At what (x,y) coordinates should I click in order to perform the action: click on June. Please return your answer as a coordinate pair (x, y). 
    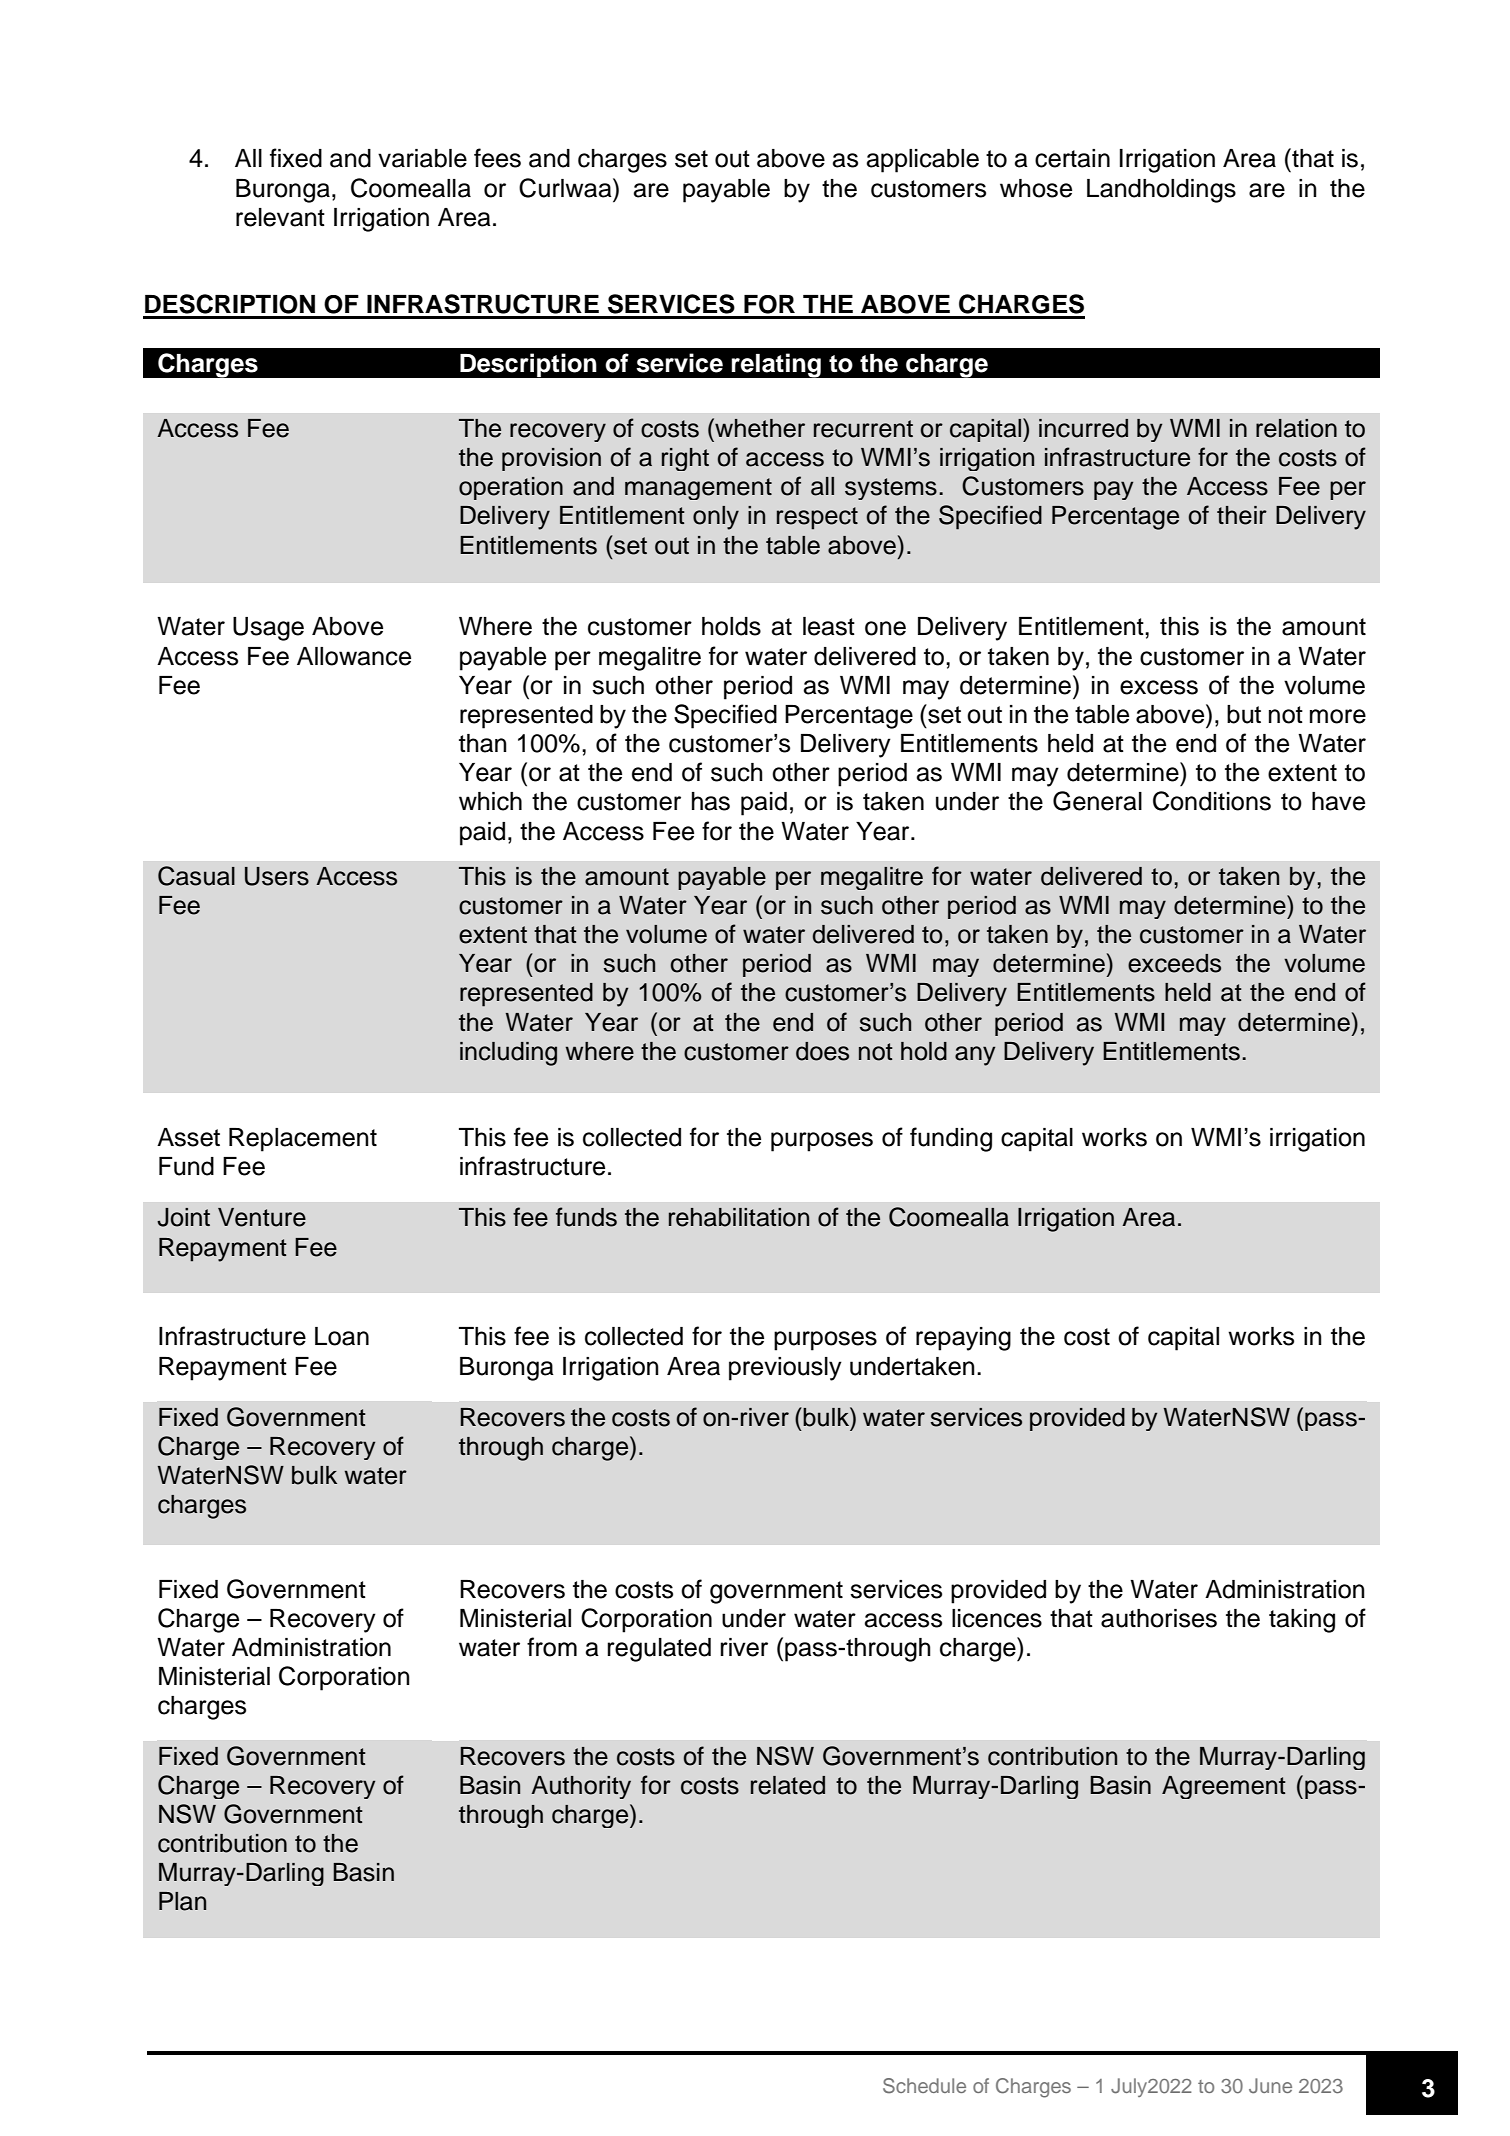
    Looking at the image, I should click on (1270, 2086).
